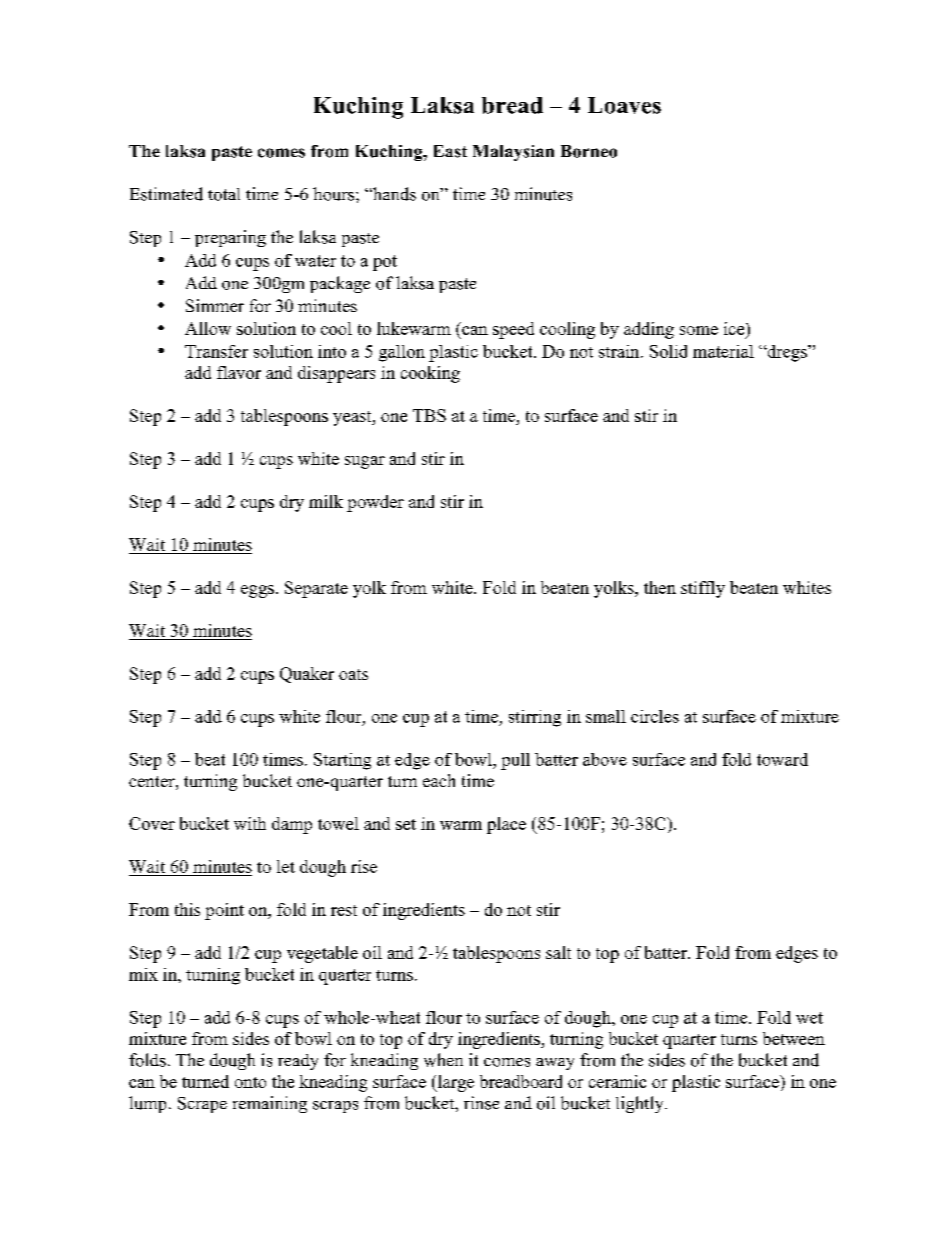 This screenshot has width=952, height=1233. What do you see at coordinates (513, 153) in the screenshot?
I see `Malaysian` at bounding box center [513, 153].
